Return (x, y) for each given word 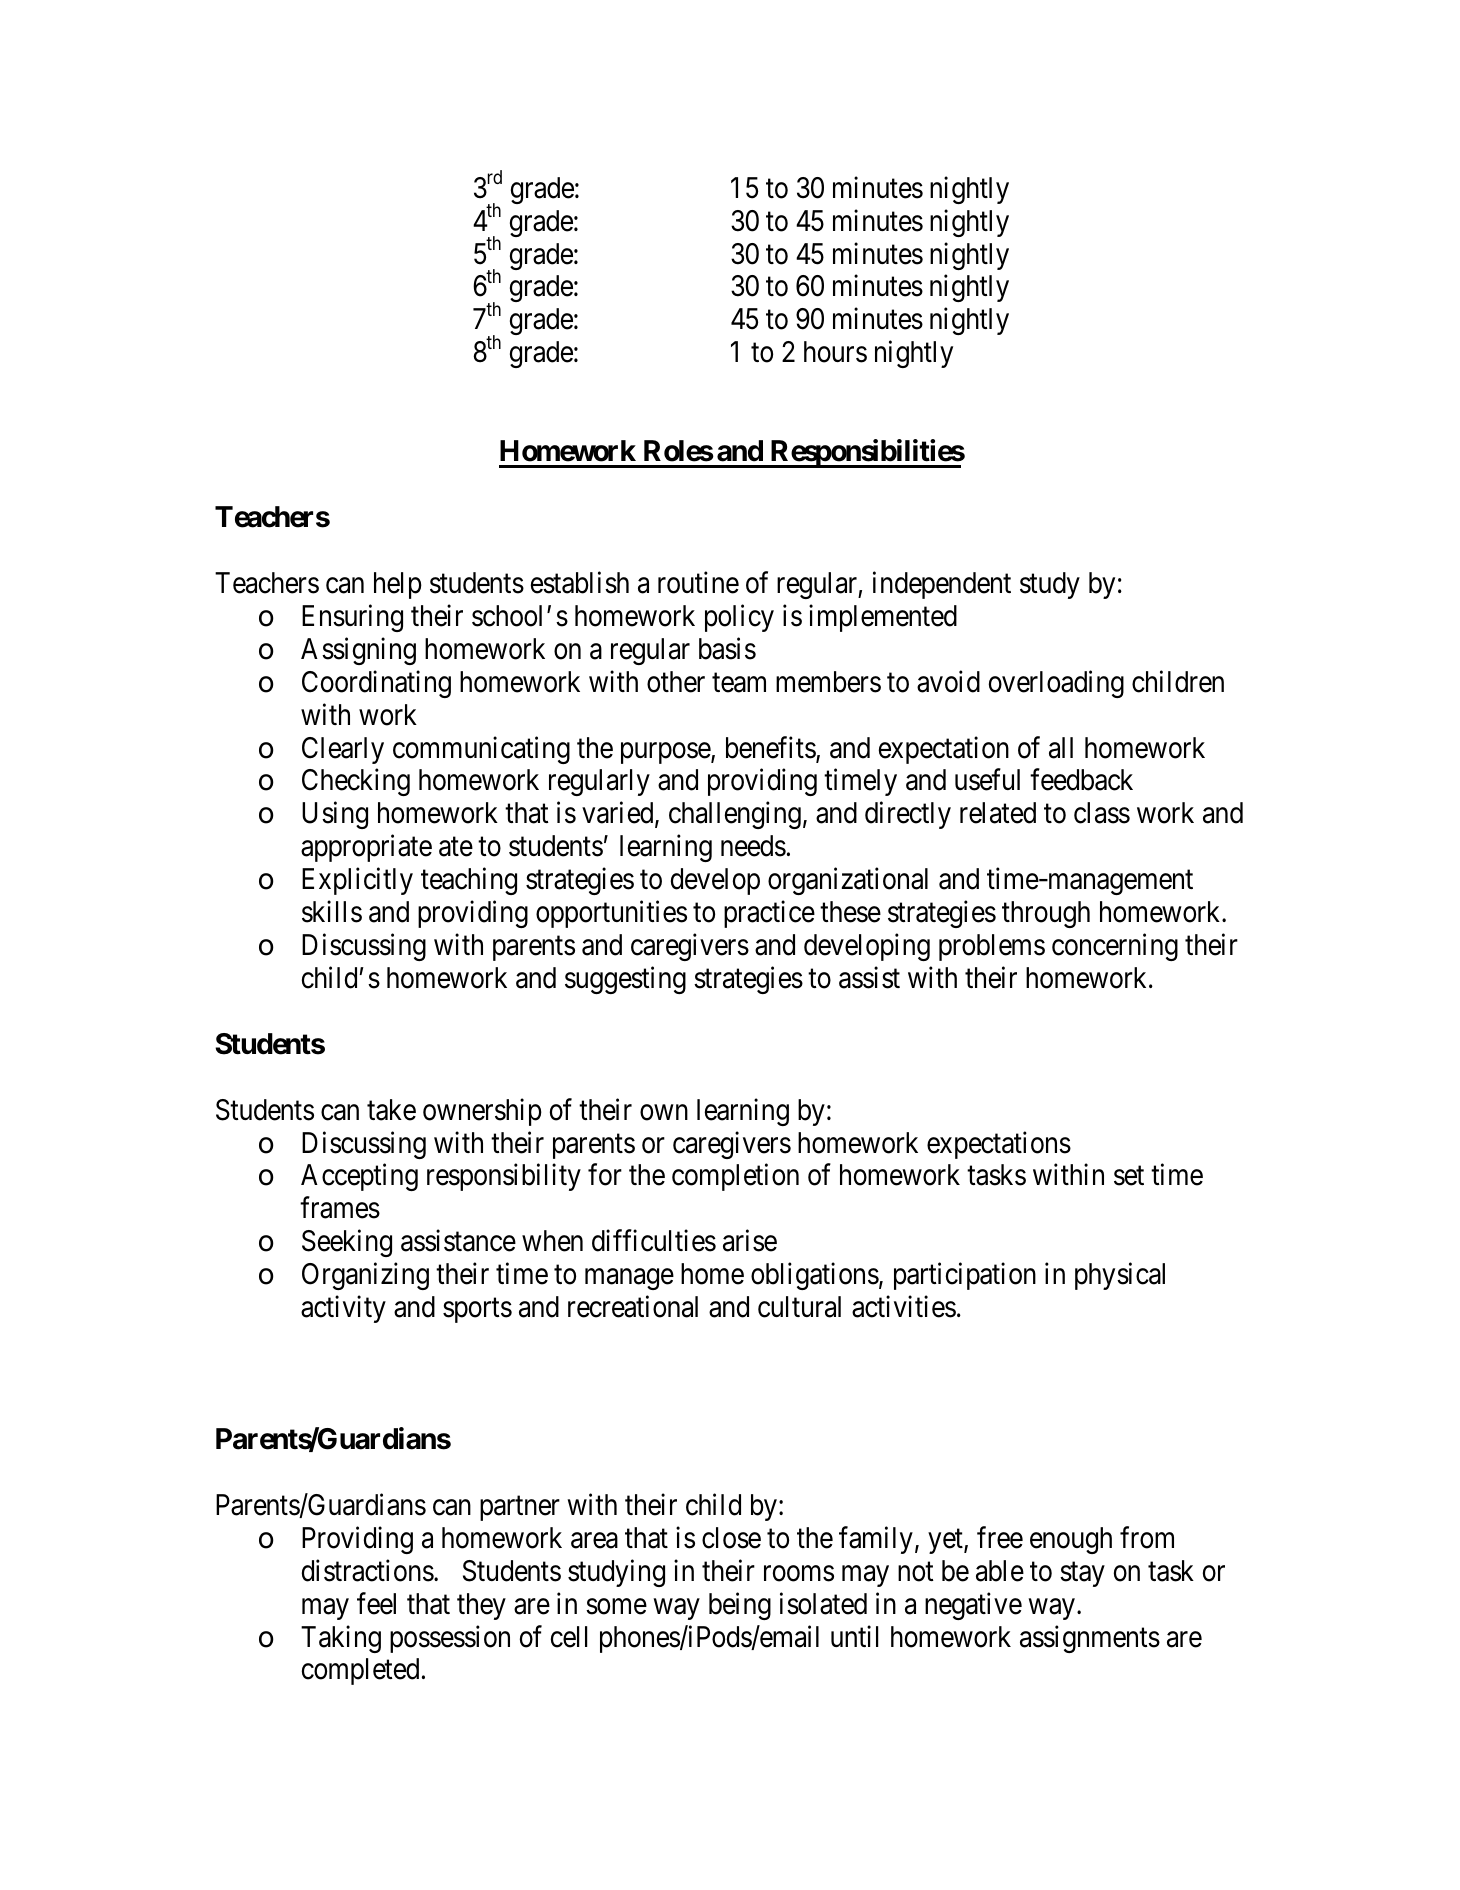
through (1046, 914)
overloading (1056, 684)
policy (739, 618)
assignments (1090, 1639)
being (740, 1606)
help (398, 585)
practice (769, 914)
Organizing (365, 1276)
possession (450, 1639)
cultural (799, 1307)
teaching (469, 881)
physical (1120, 1276)
